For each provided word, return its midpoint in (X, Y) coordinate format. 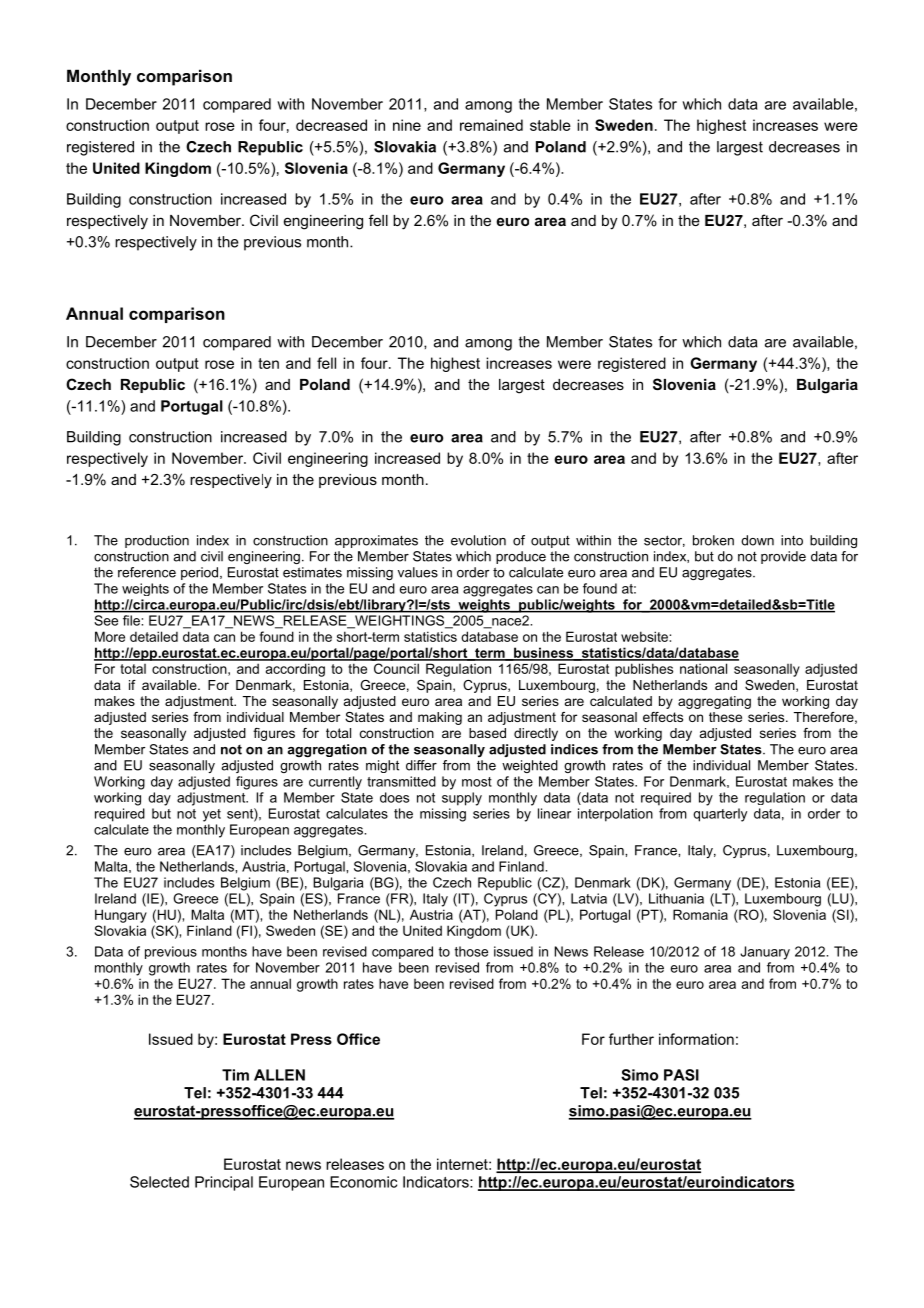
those (471, 951)
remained (491, 125)
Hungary (121, 916)
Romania (700, 914)
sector (664, 541)
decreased (331, 125)
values (418, 572)
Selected (159, 1182)
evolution (478, 540)
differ (421, 765)
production (157, 541)
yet (212, 815)
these (725, 717)
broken (713, 540)
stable (550, 125)
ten (268, 363)
